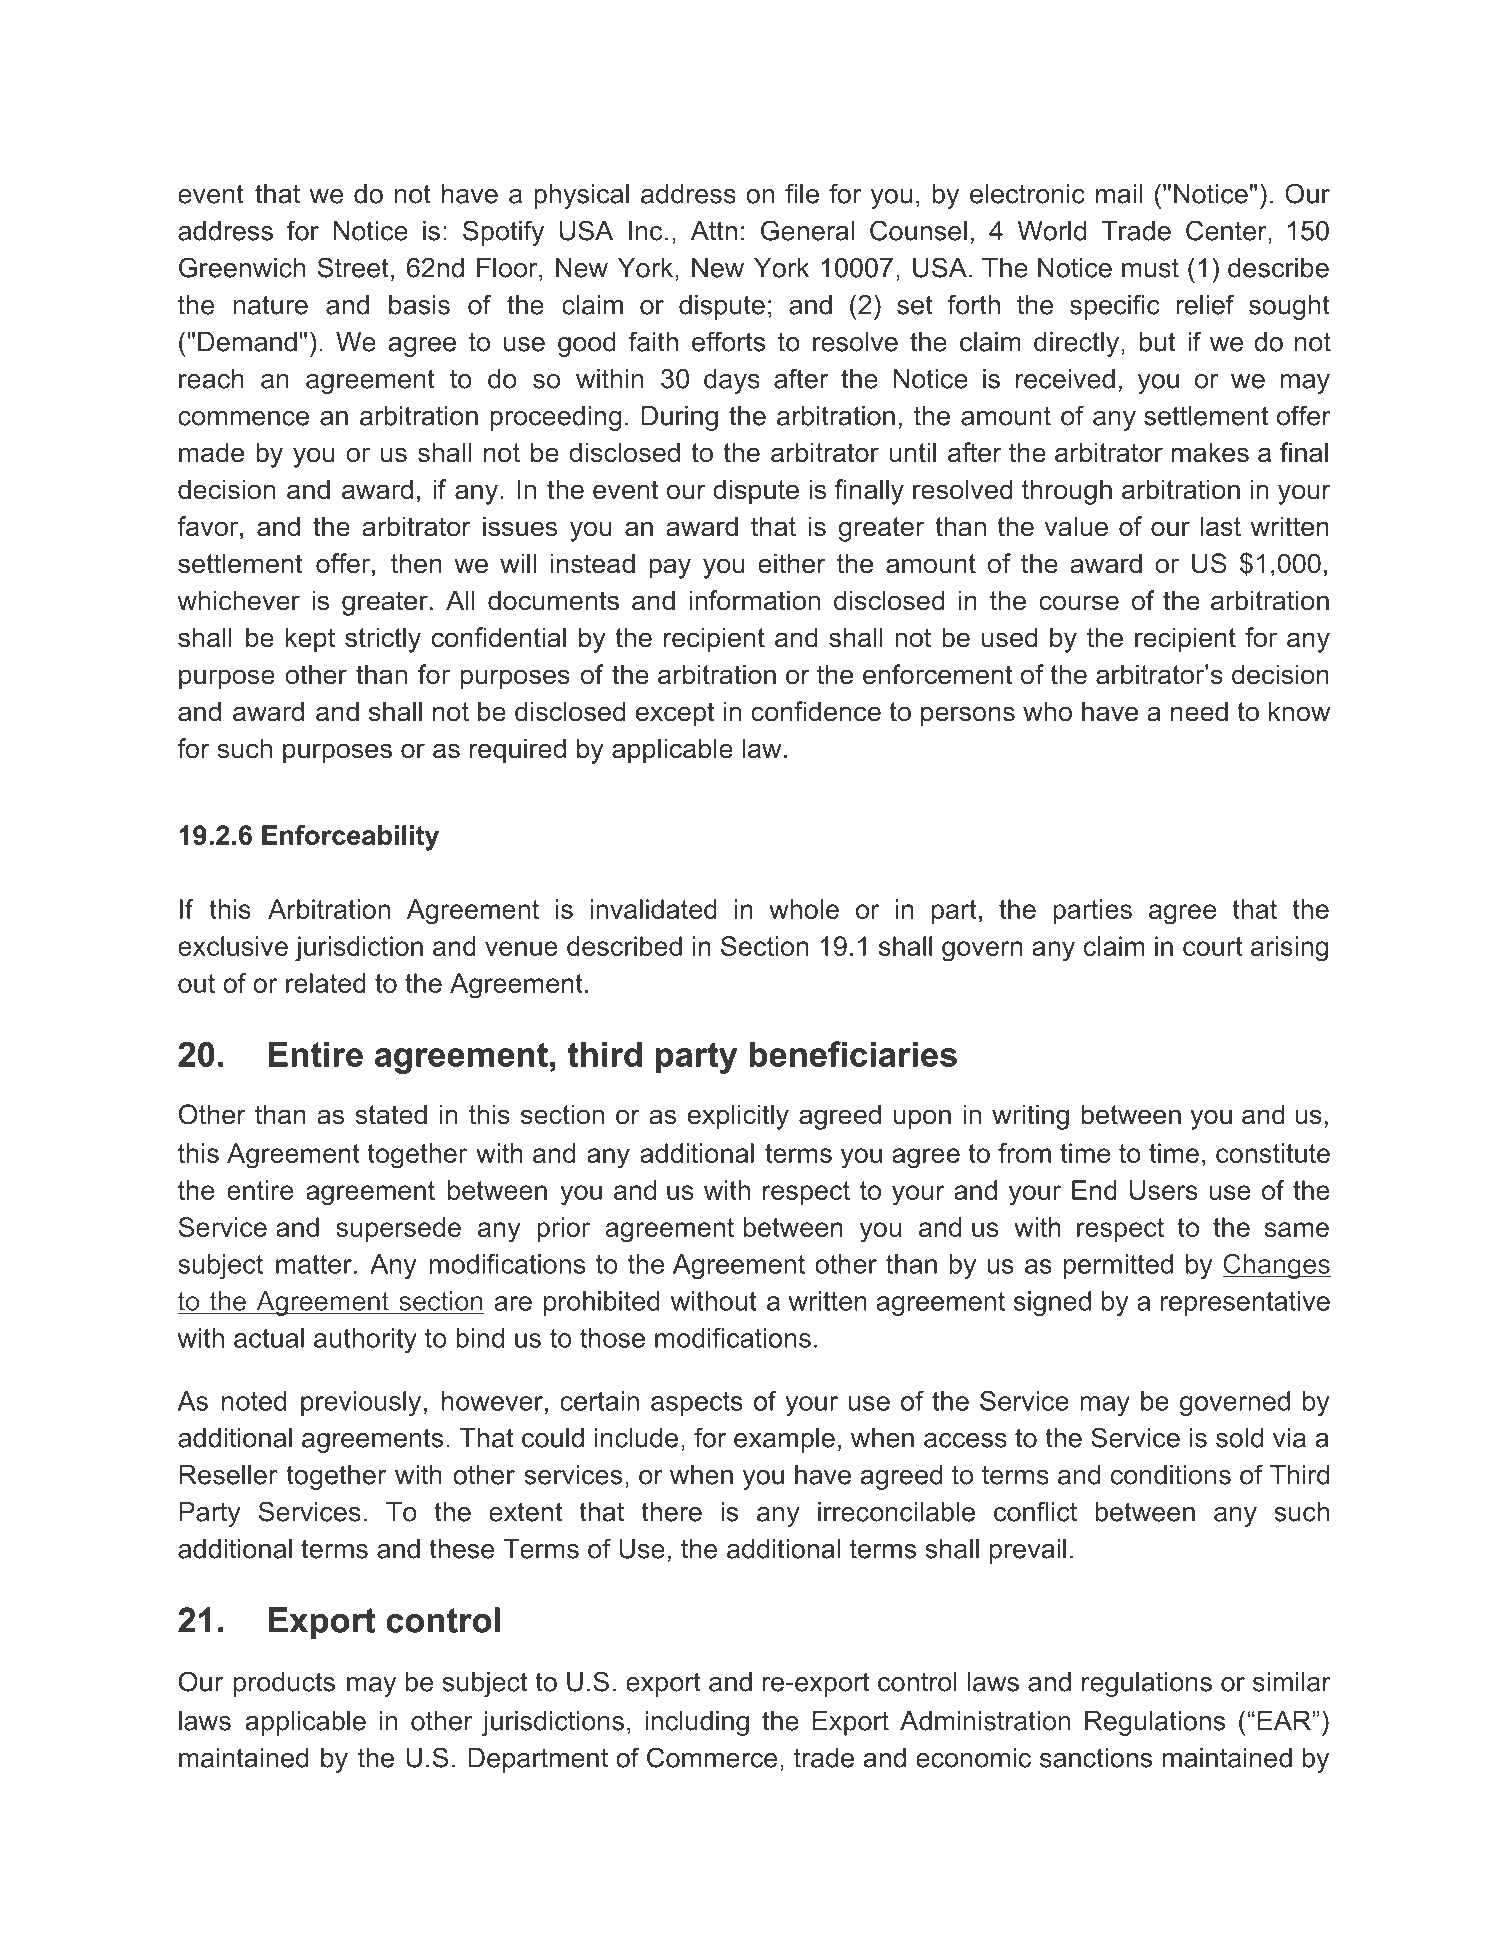  I want to click on kept, so click(310, 640).
